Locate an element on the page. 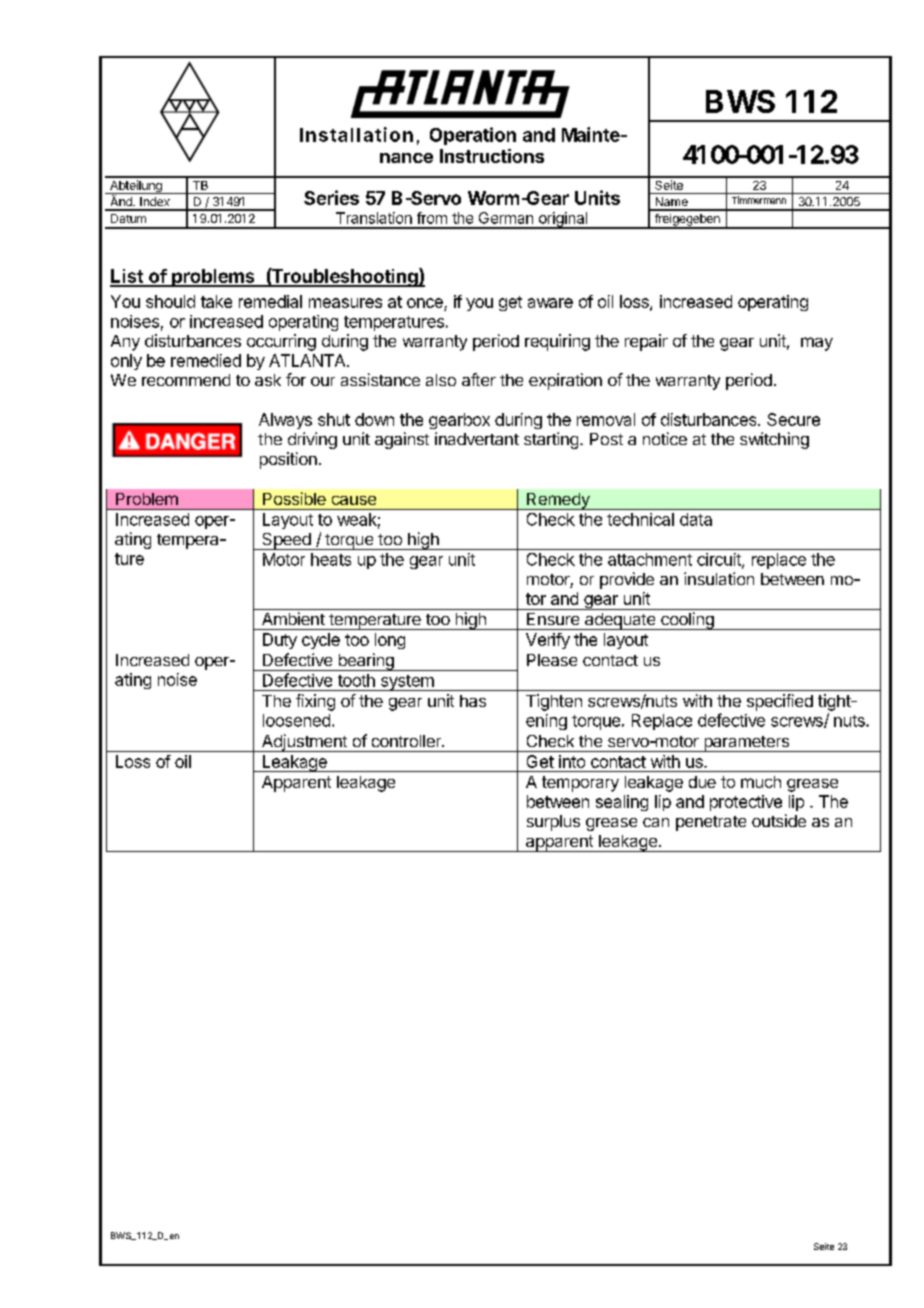 This page has width=924, height=1308. Installation is located at coordinates (356, 134).
